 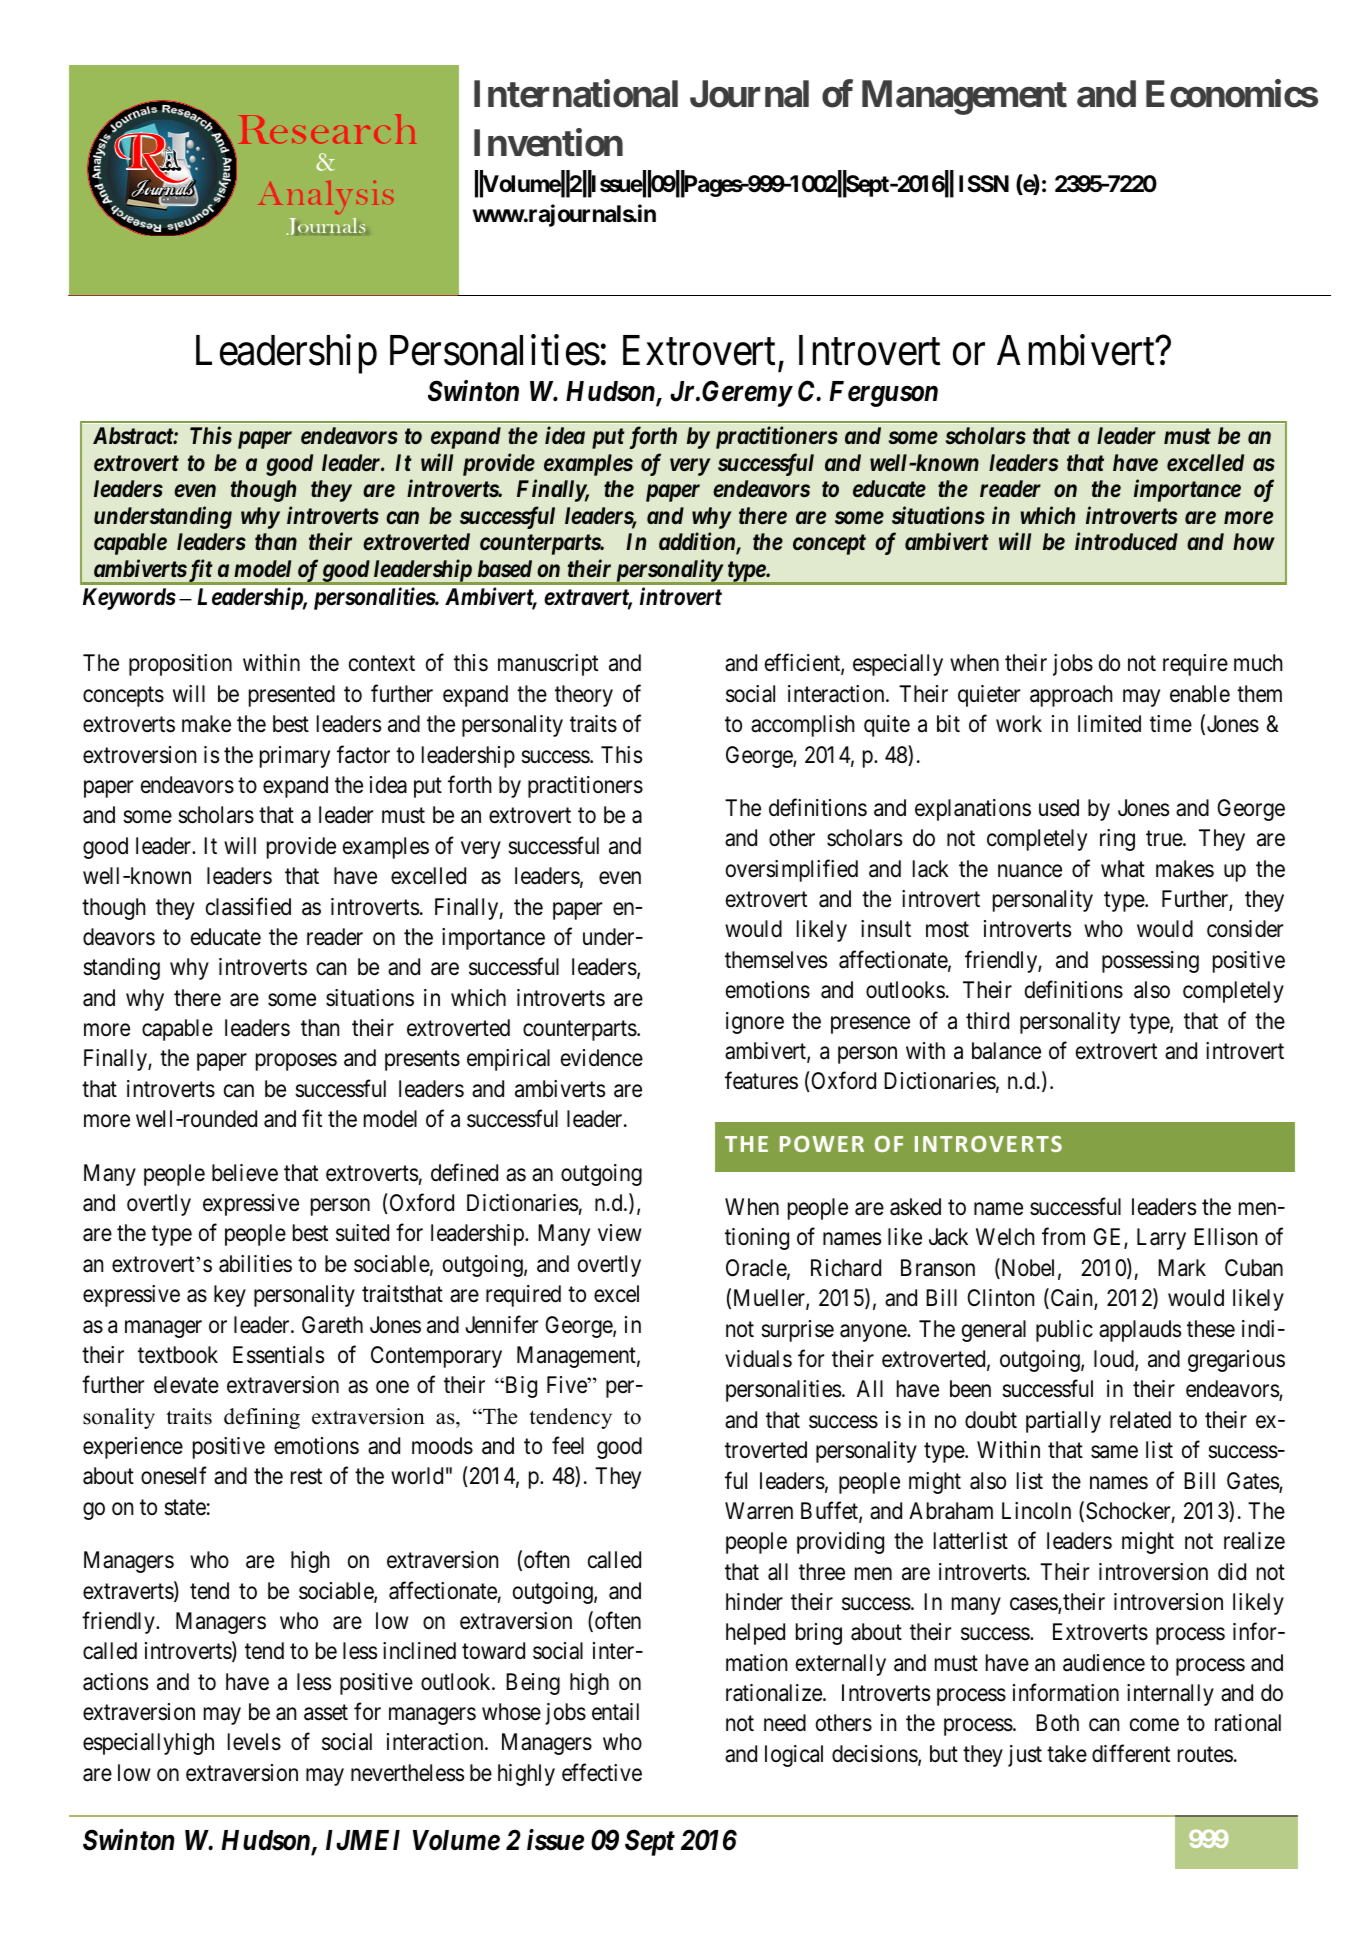 What do you see at coordinates (1154, 1725) in the page?
I see `come` at bounding box center [1154, 1725].
